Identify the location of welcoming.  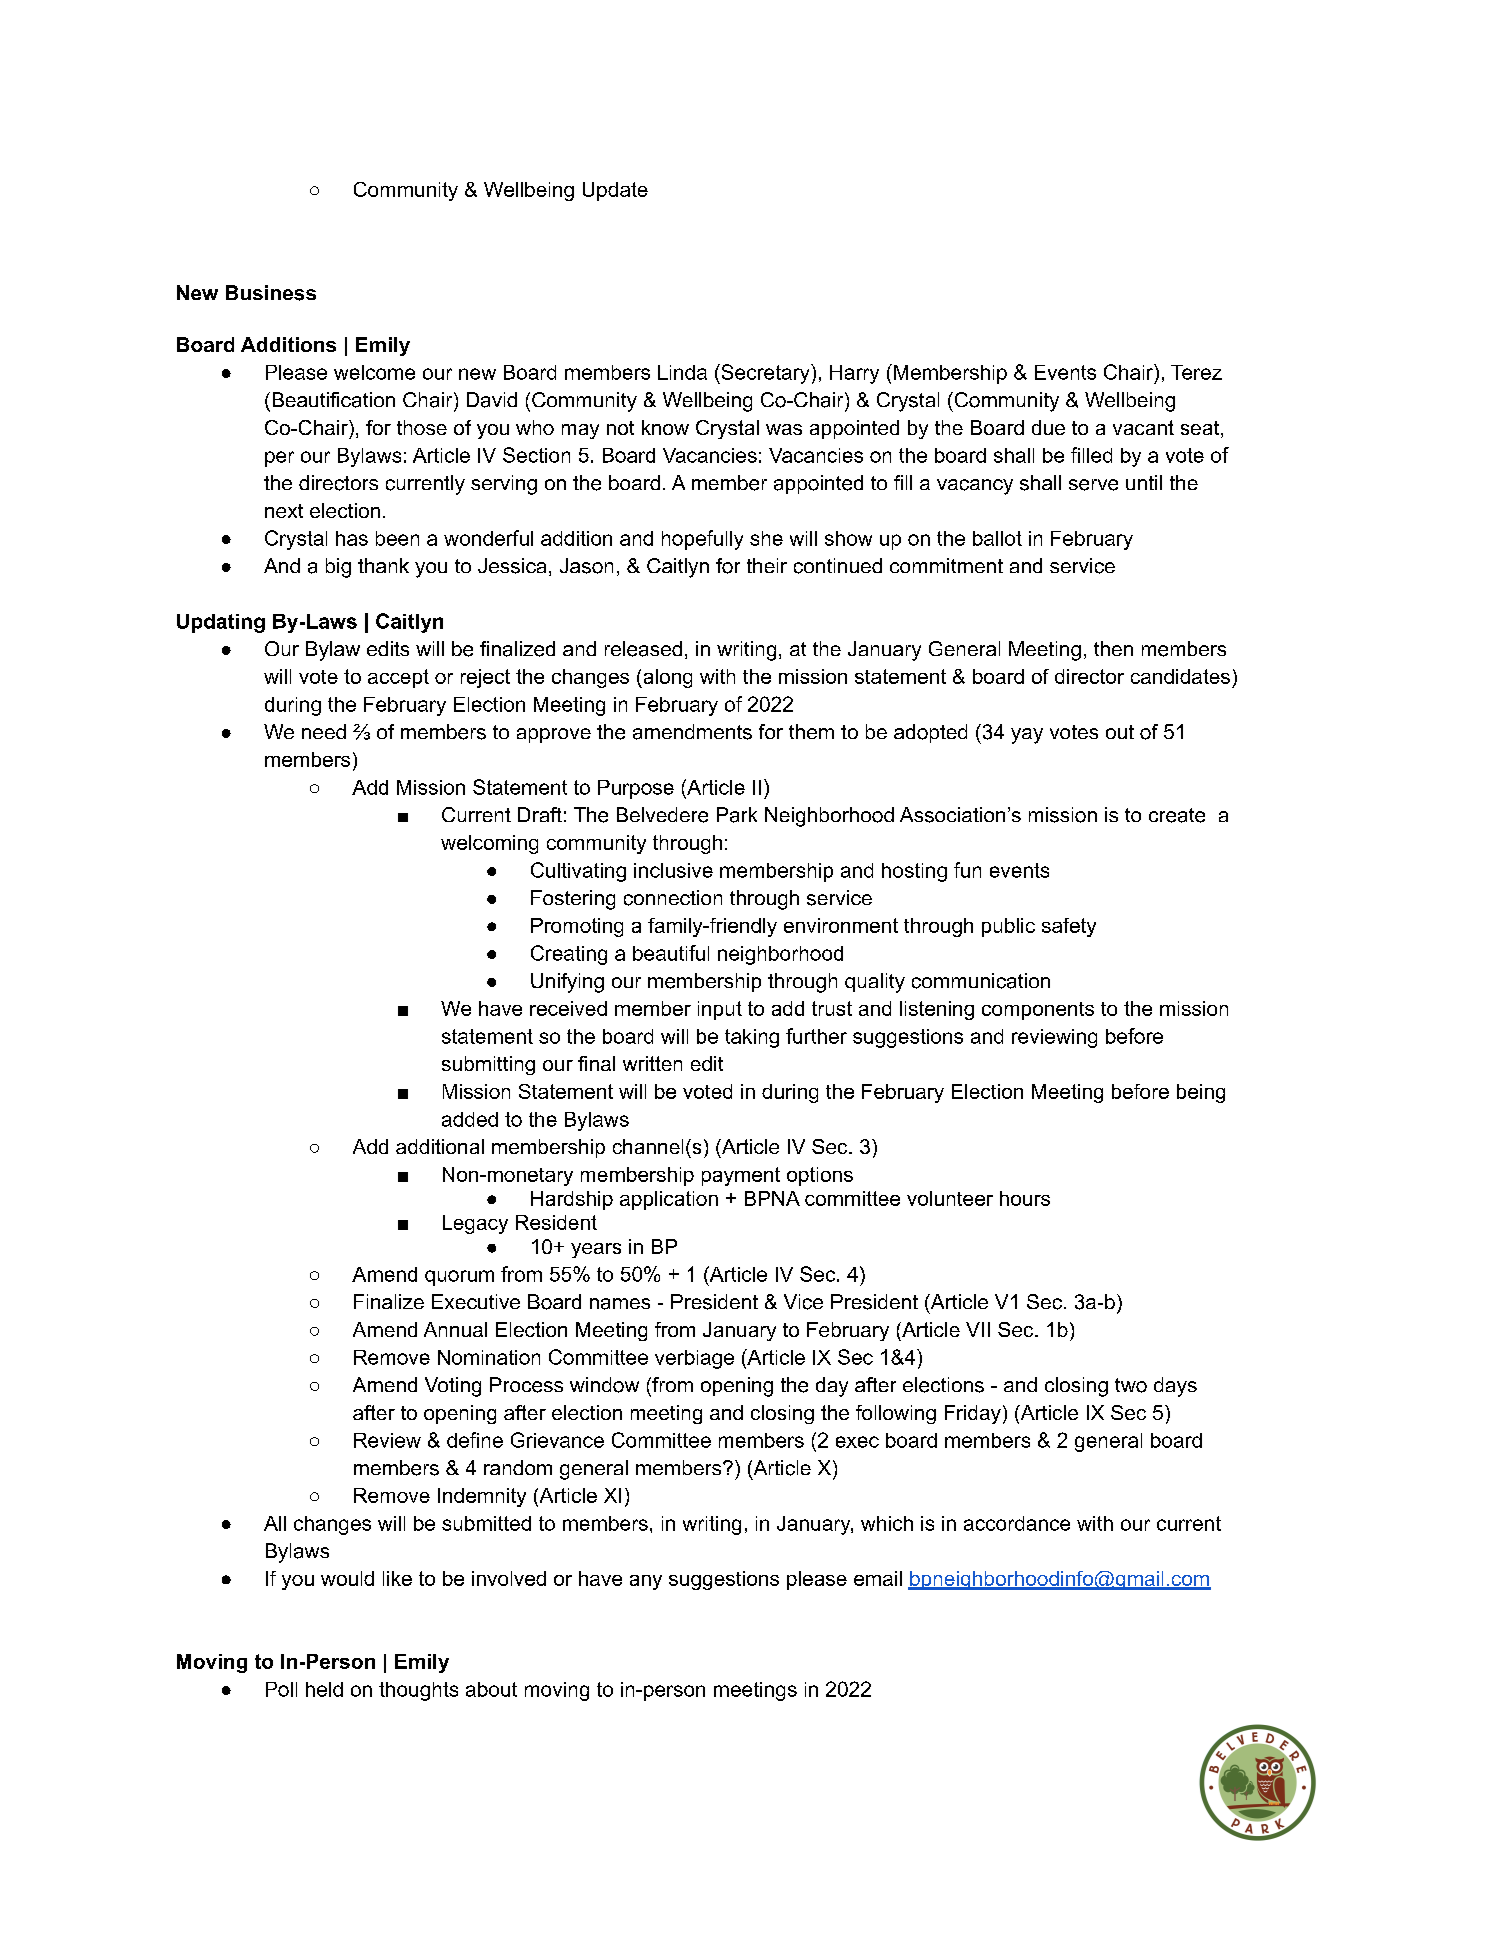
(489, 844).
